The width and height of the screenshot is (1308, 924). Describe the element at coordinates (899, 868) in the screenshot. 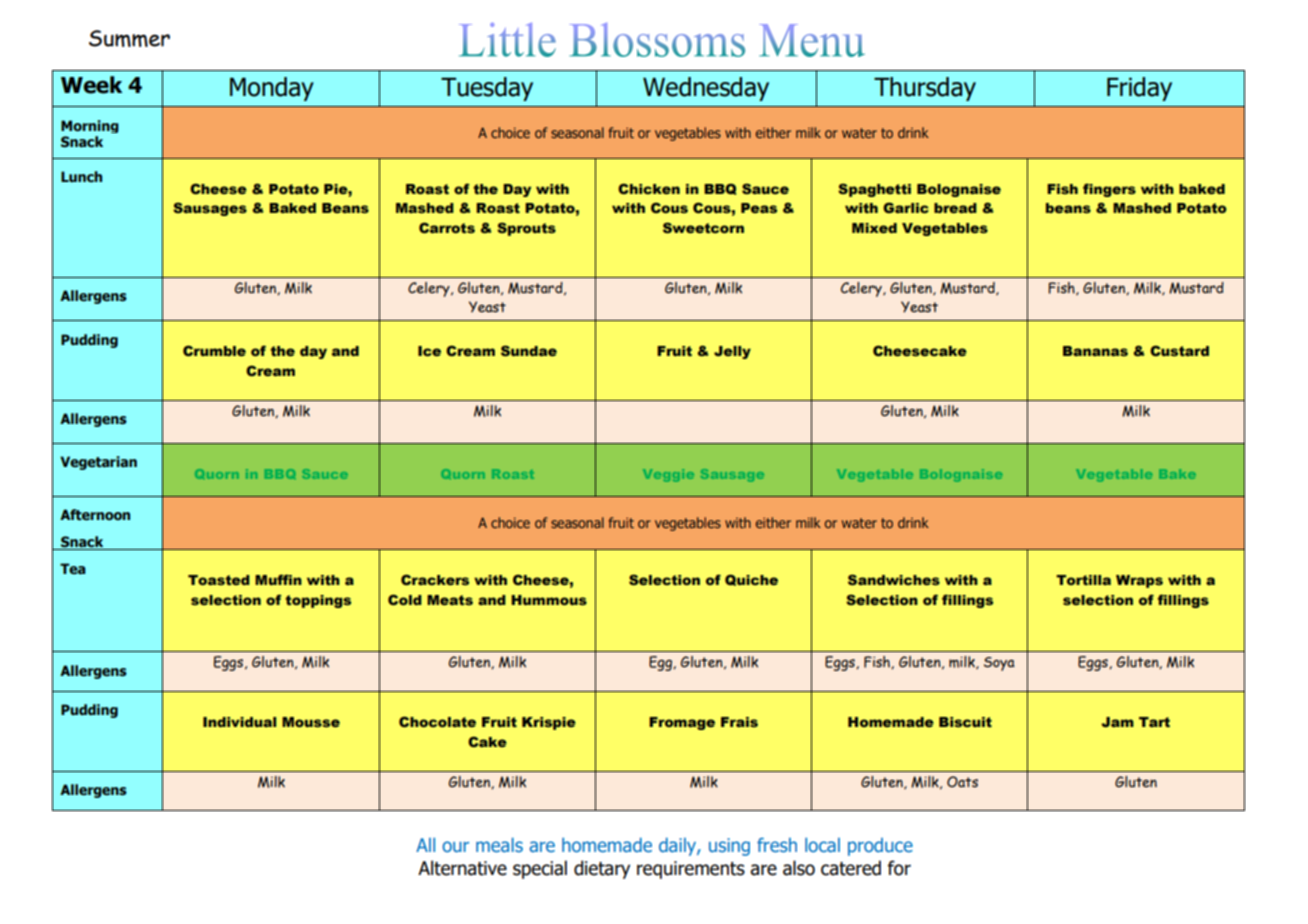

I see `for` at that location.
